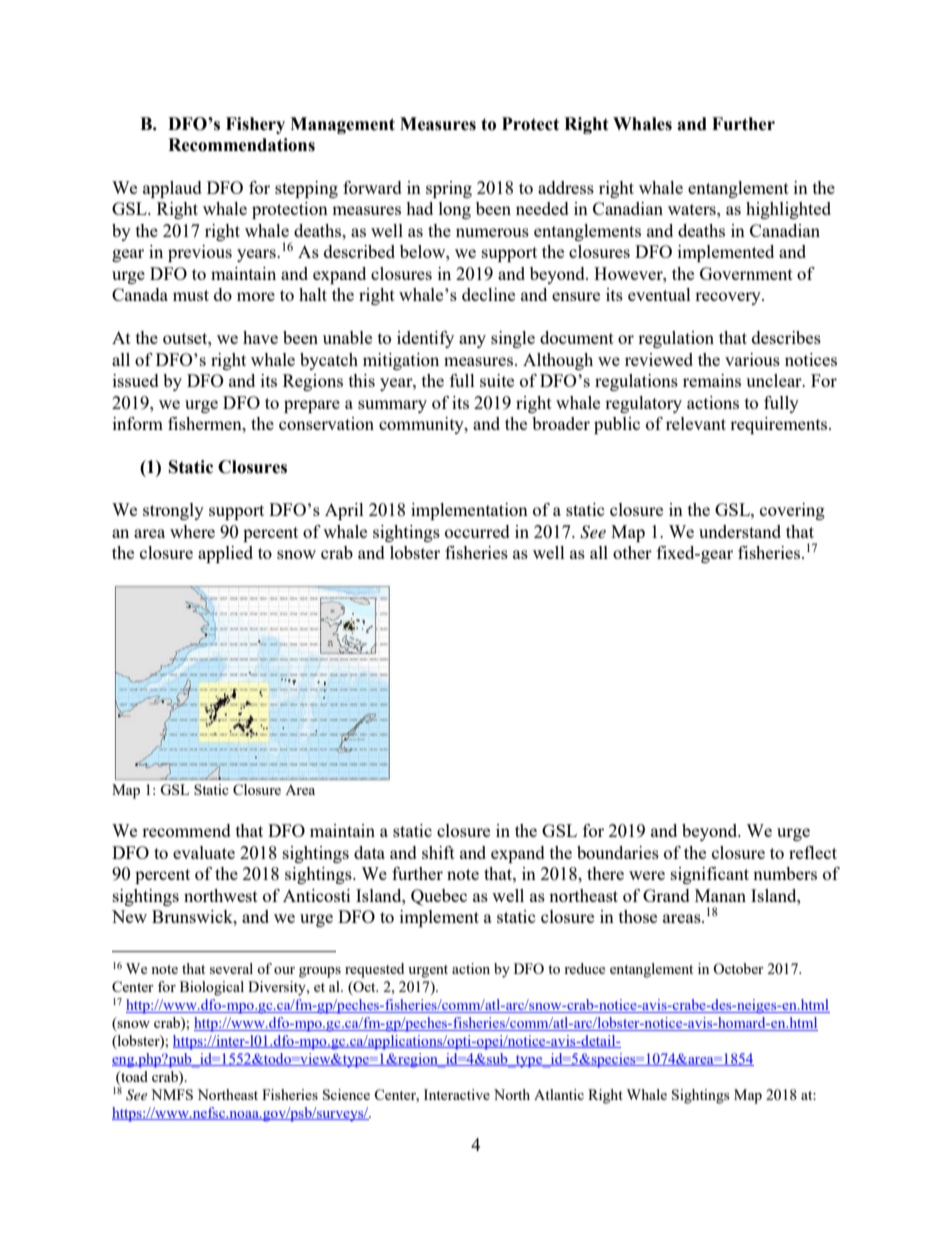 Image resolution: width=952 pixels, height=1233 pixels. What do you see at coordinates (477, 531) in the screenshot?
I see `occurred` at bounding box center [477, 531].
